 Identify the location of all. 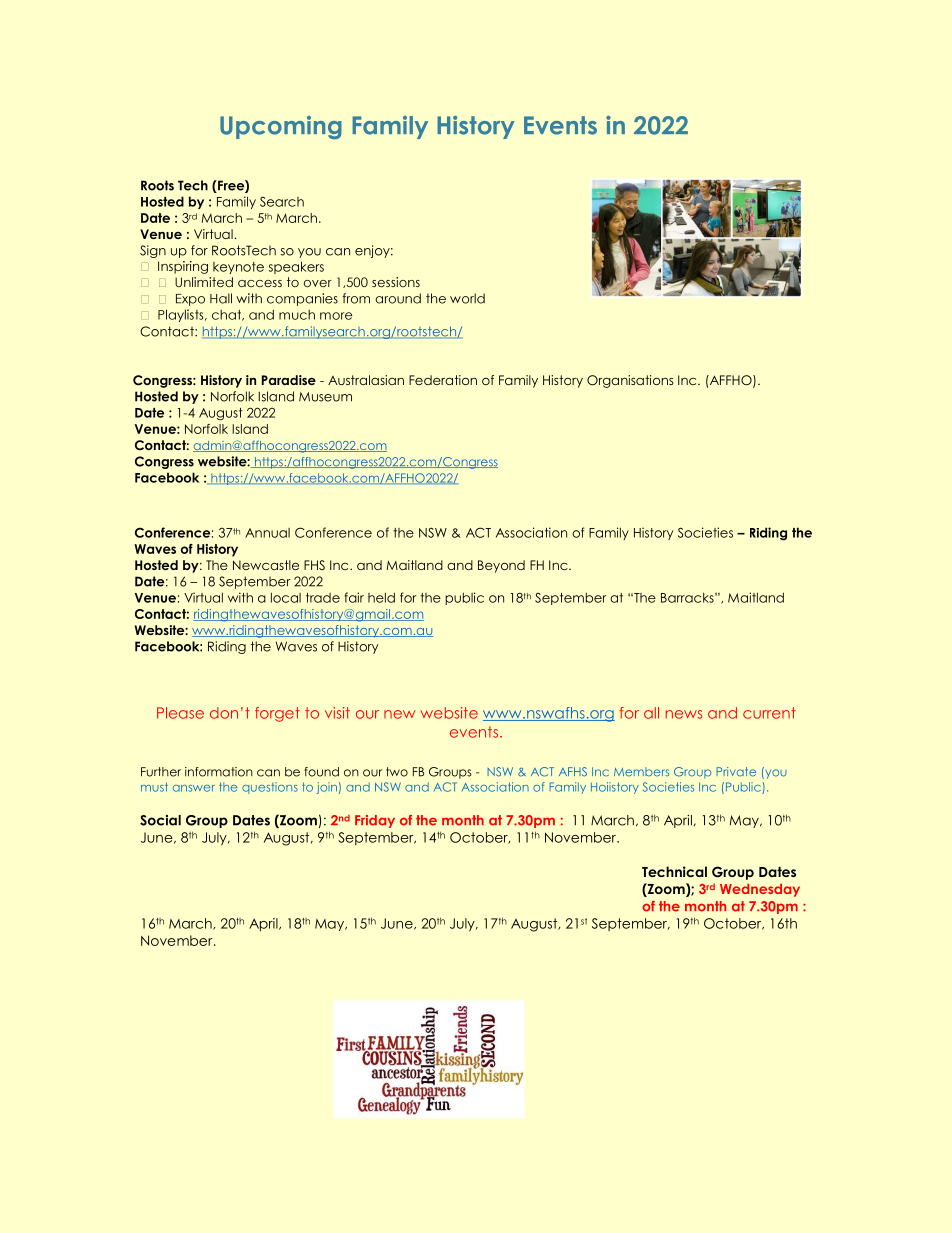
(651, 713).
